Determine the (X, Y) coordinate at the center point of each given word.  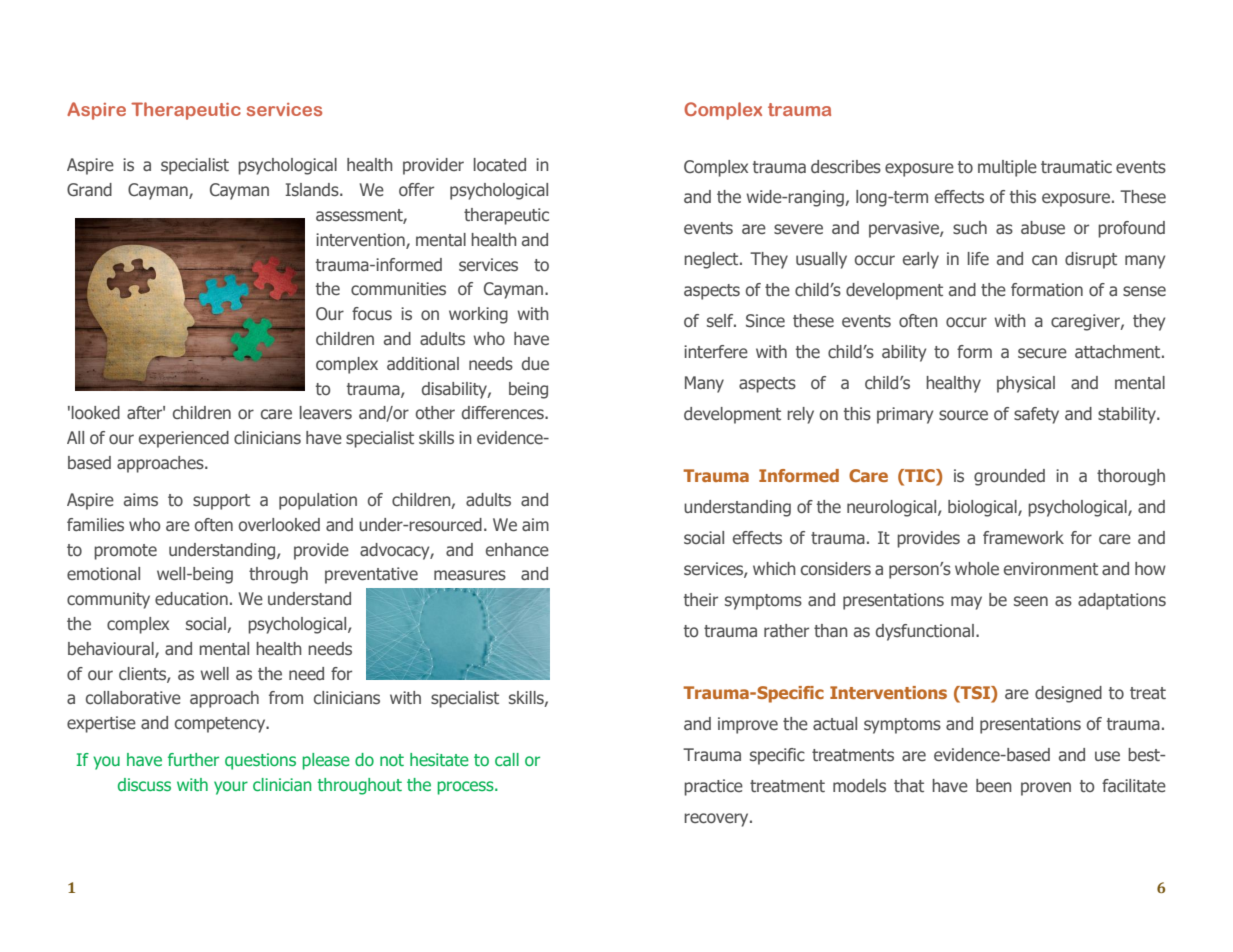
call (507, 759)
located (500, 165)
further (193, 759)
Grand (89, 190)
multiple (1007, 168)
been (994, 786)
